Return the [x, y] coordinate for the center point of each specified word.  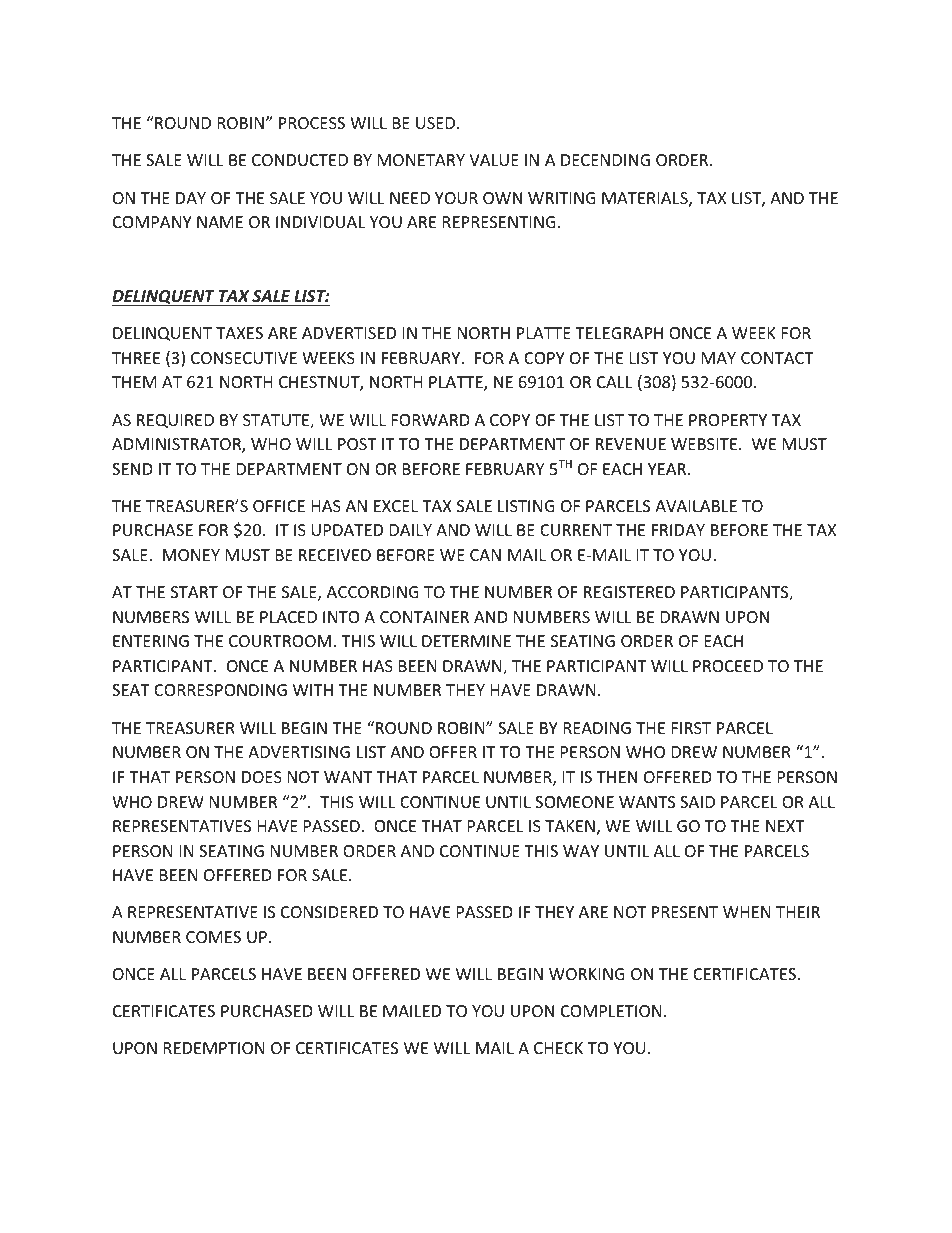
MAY [719, 358]
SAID [697, 802]
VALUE [494, 160]
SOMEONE [574, 802]
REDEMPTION [214, 1048]
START [194, 592]
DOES [262, 777]
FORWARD [431, 420]
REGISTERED [629, 592]
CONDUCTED [300, 160]
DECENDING [605, 160]
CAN [485, 555]
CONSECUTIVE [244, 358]
